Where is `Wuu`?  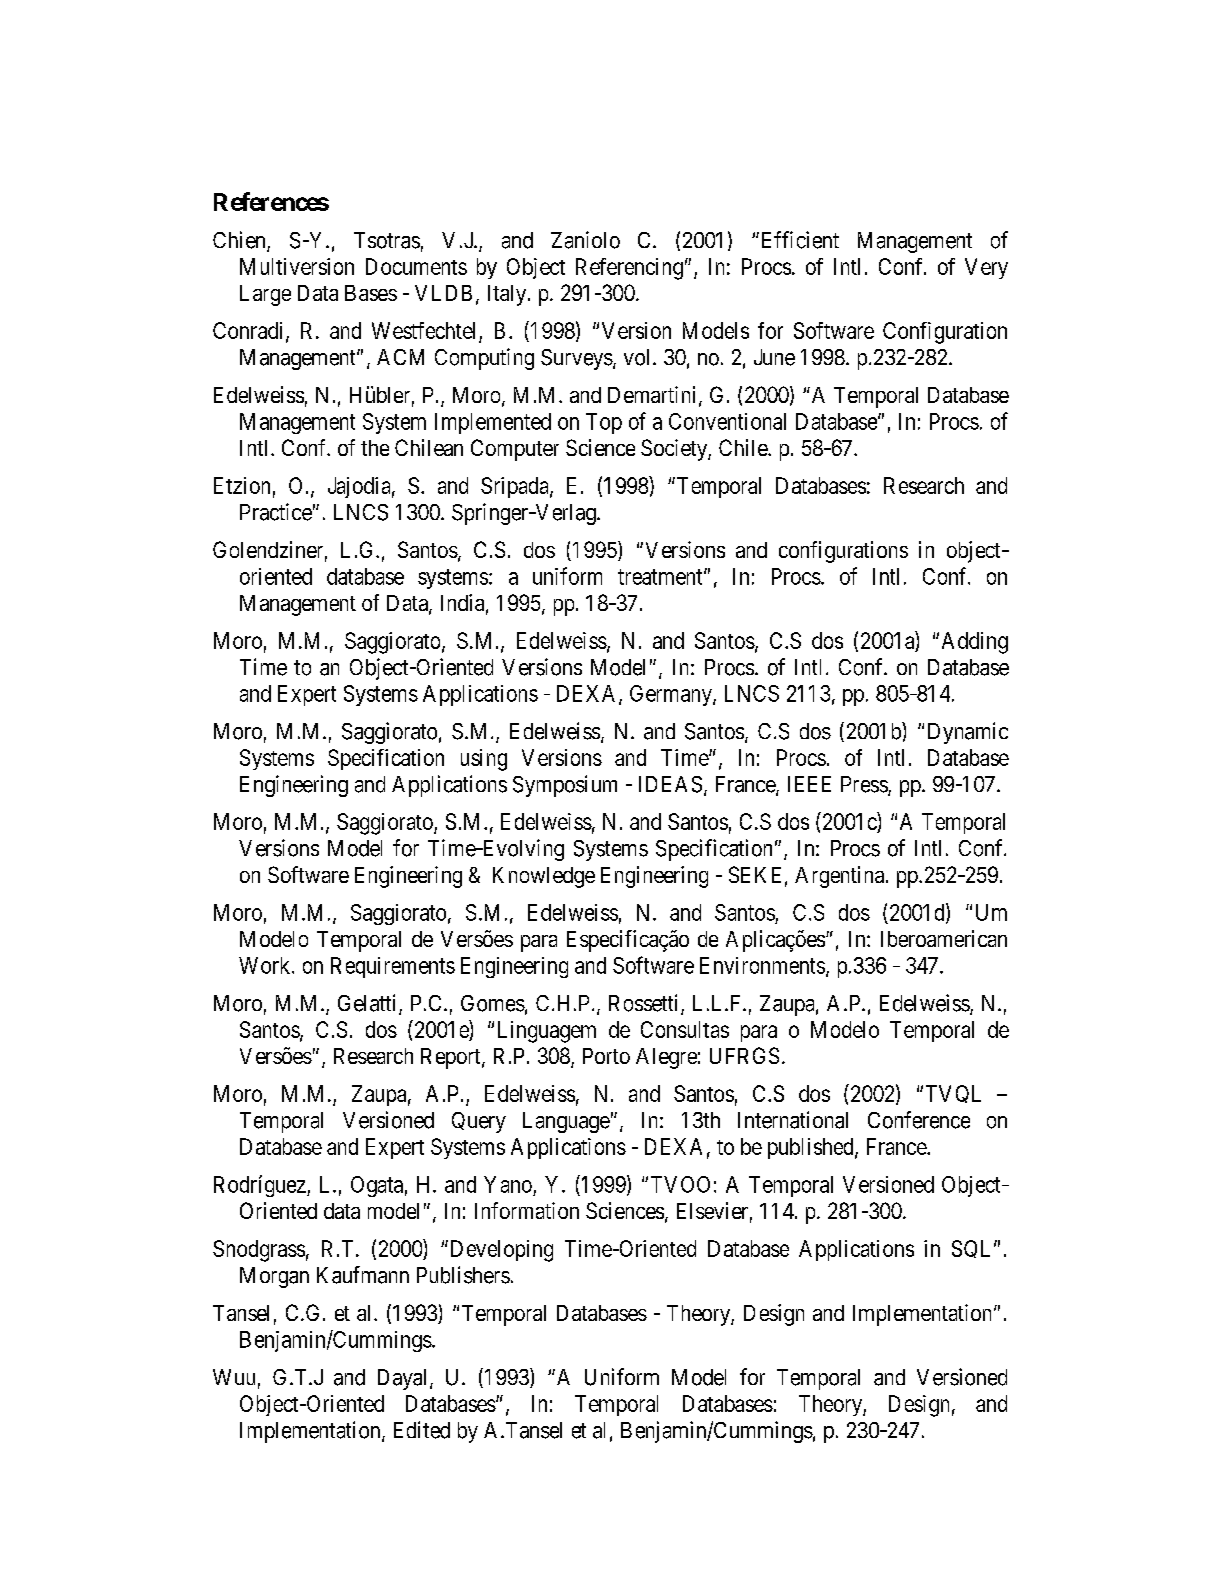
Wuu is located at coordinates (234, 1377).
